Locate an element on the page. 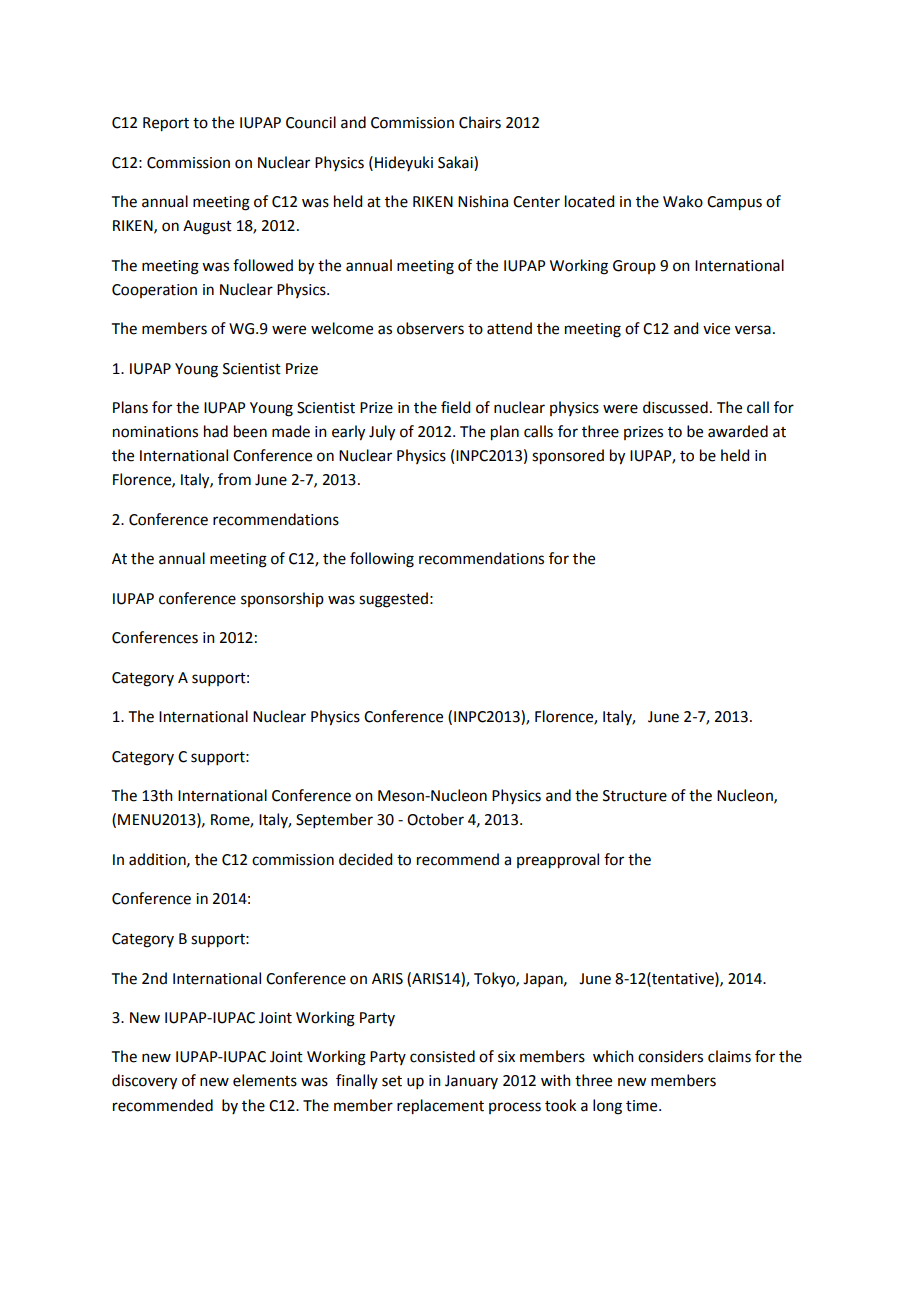  Campus is located at coordinates (734, 203).
